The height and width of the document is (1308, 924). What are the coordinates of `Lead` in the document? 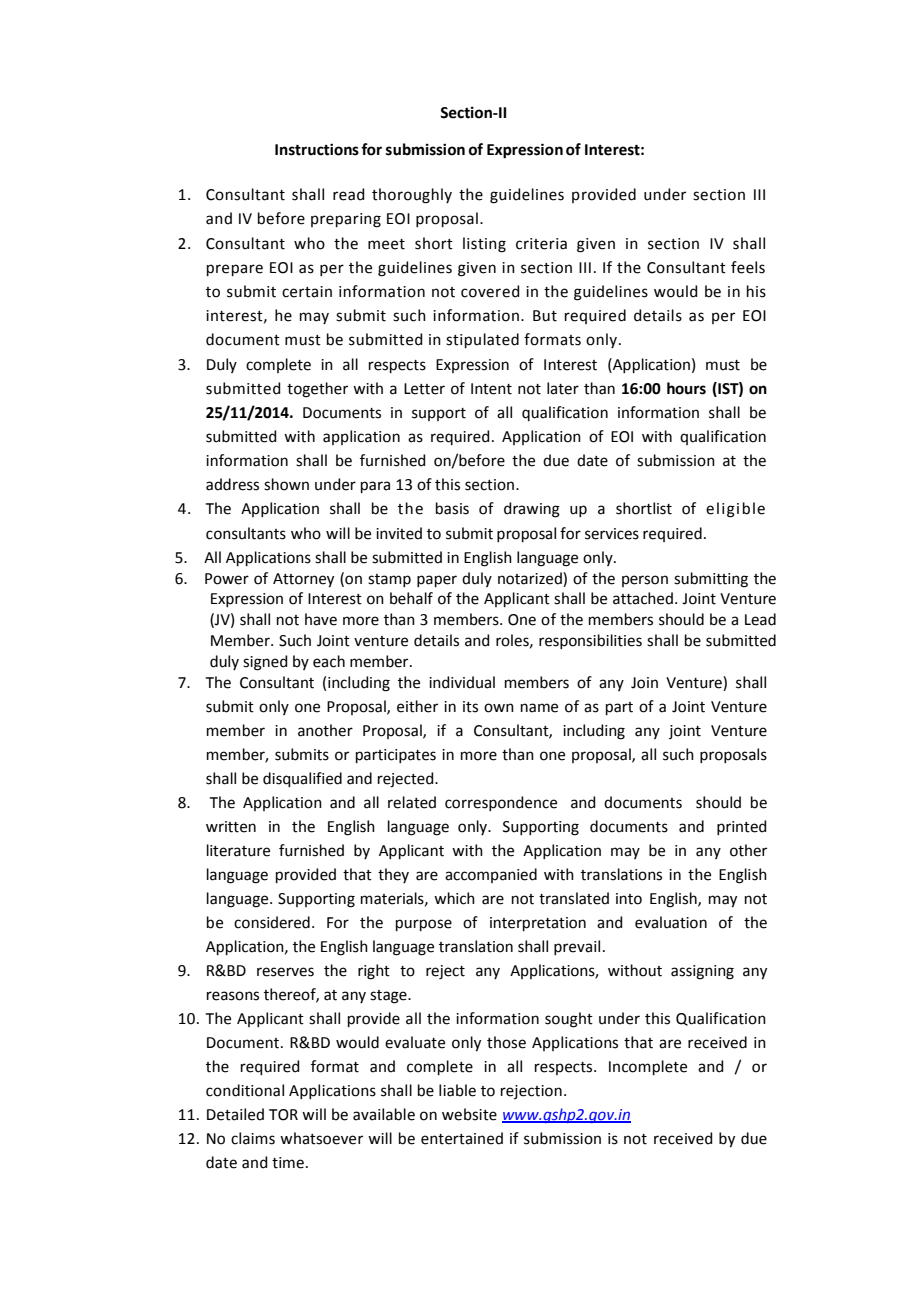 It's located at (760, 619).
